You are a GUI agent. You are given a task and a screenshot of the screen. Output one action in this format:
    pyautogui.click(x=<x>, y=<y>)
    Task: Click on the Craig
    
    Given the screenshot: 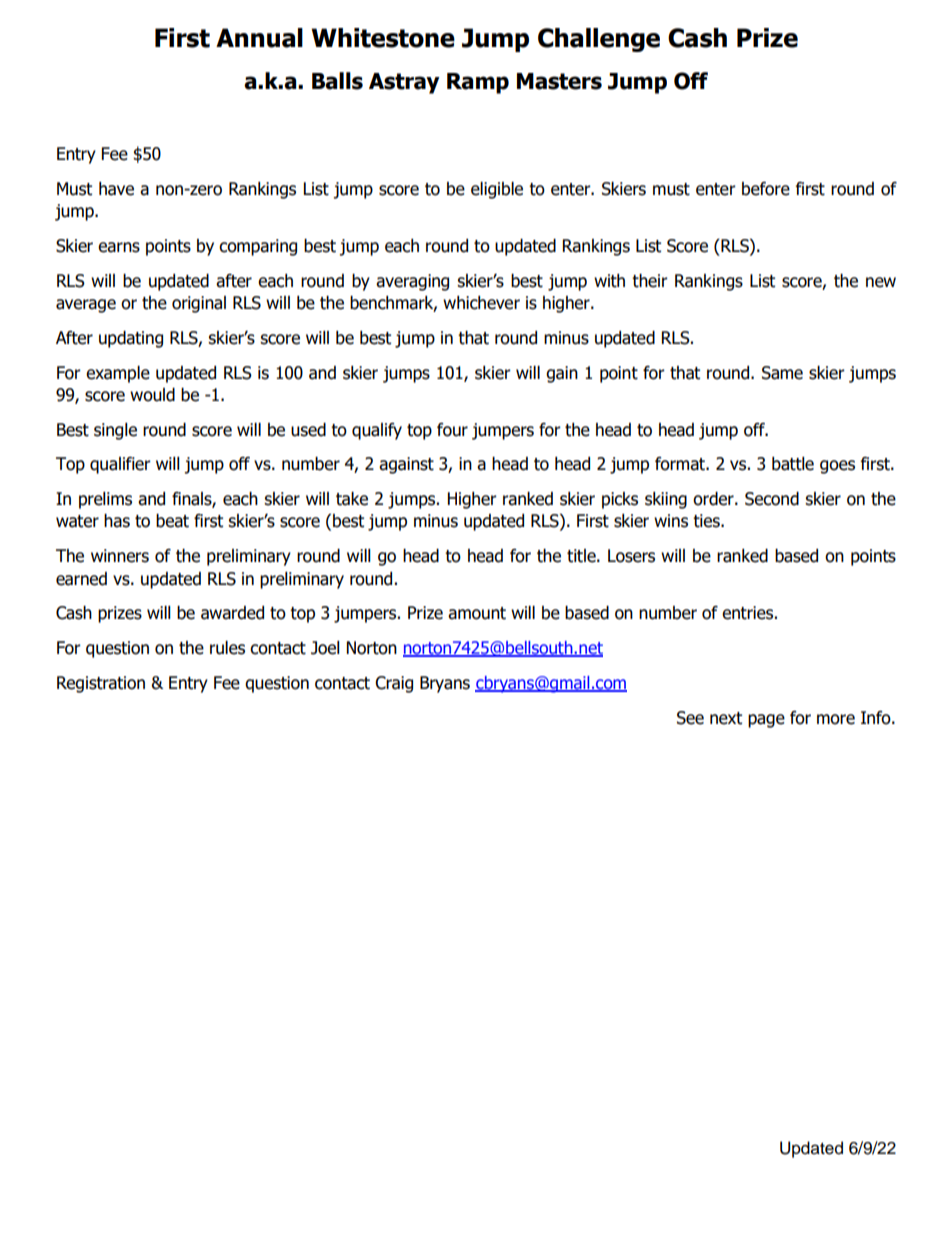 What is the action you would take?
    pyautogui.click(x=394, y=684)
